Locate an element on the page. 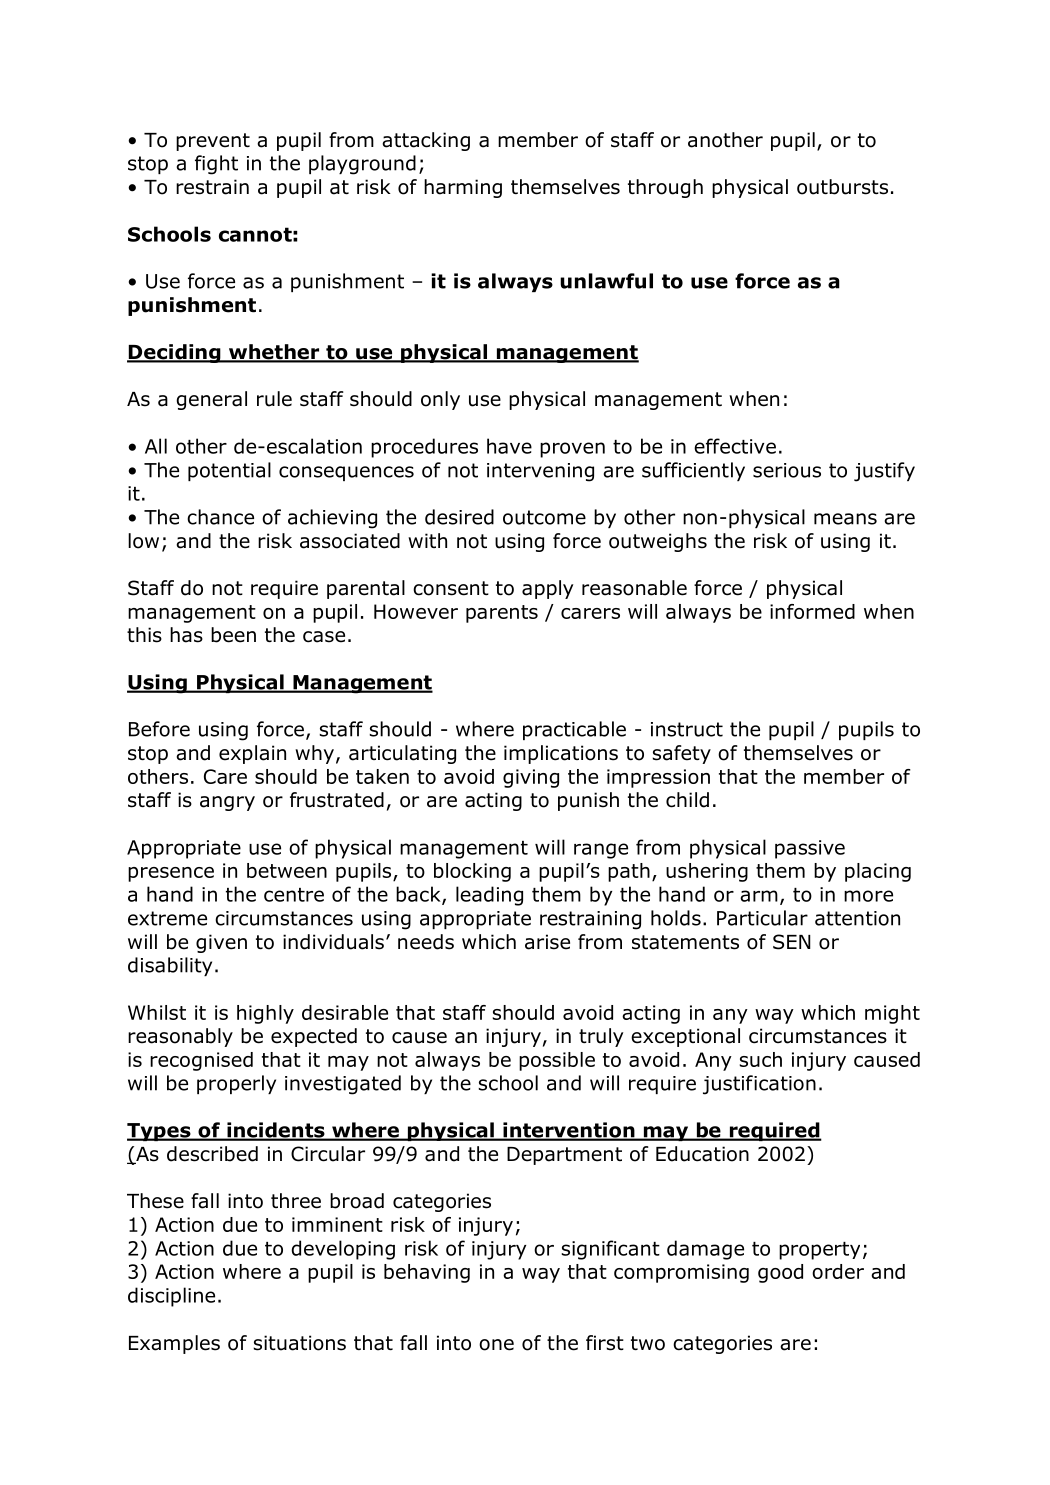 The height and width of the page is (1485, 1050). harming is located at coordinates (463, 188).
